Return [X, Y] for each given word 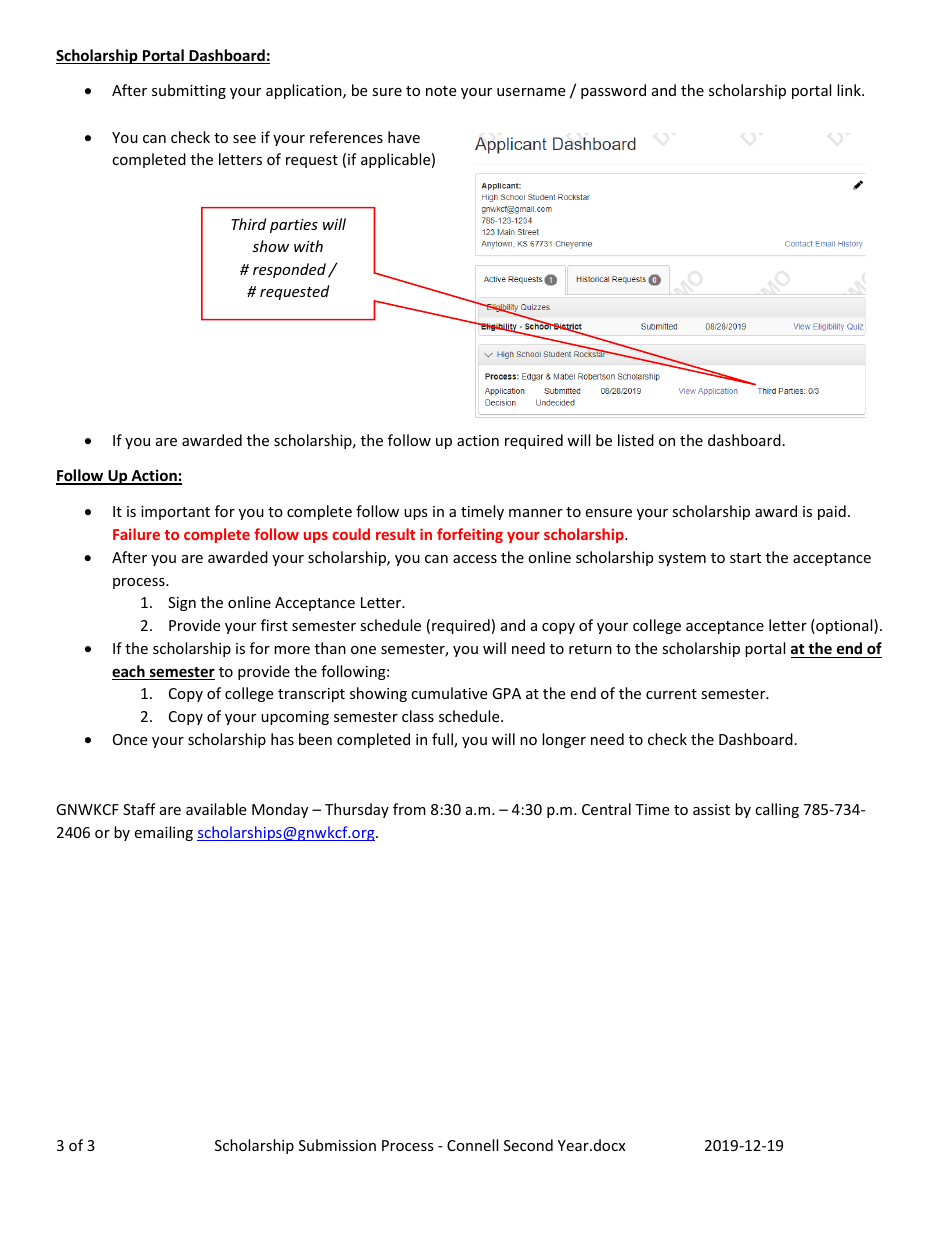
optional [844, 626]
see [244, 139]
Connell [472, 1145]
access [475, 559]
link [850, 90]
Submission [337, 1145]
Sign [182, 604]
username [531, 92]
